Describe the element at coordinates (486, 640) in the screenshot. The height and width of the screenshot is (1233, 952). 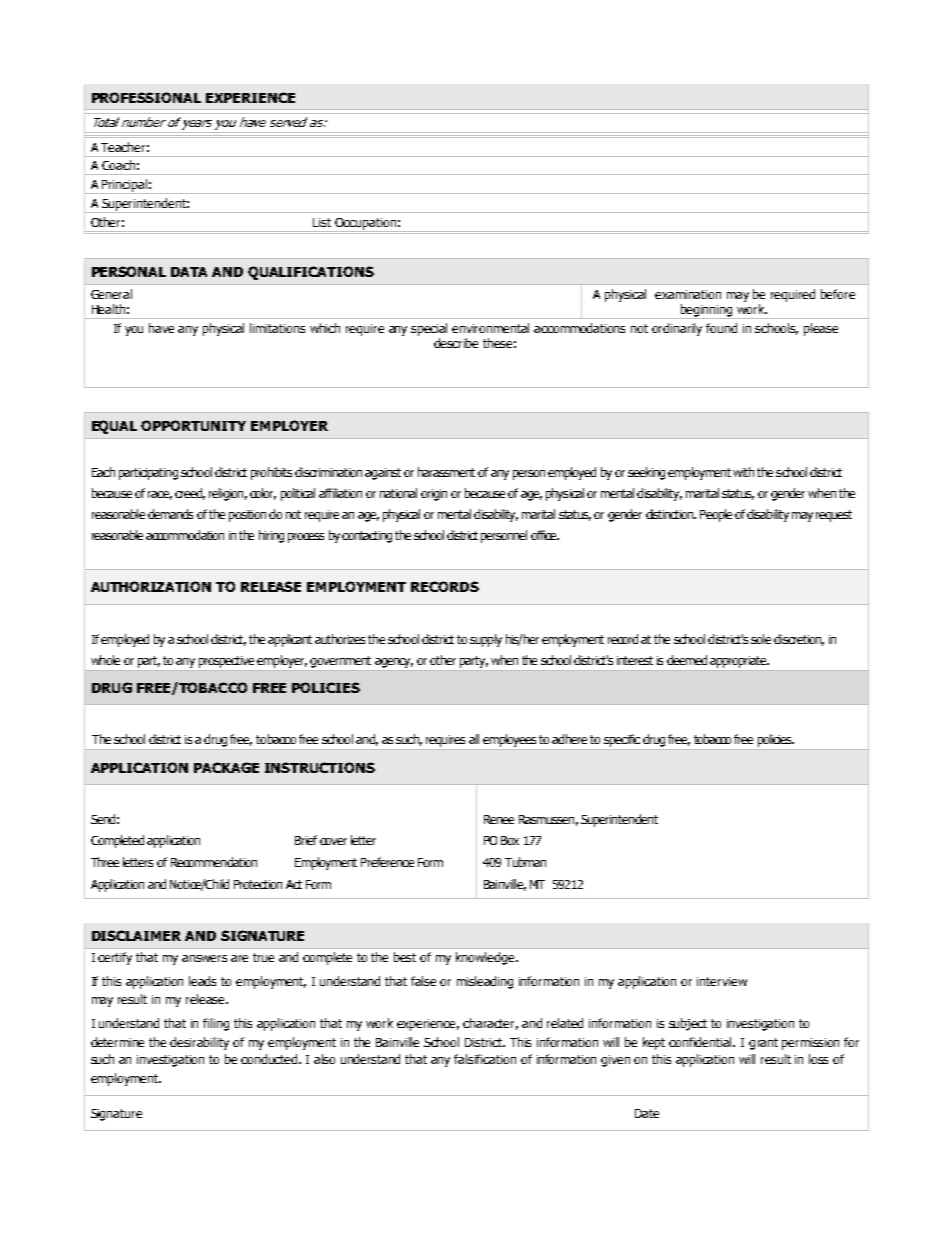
I see `supply` at that location.
